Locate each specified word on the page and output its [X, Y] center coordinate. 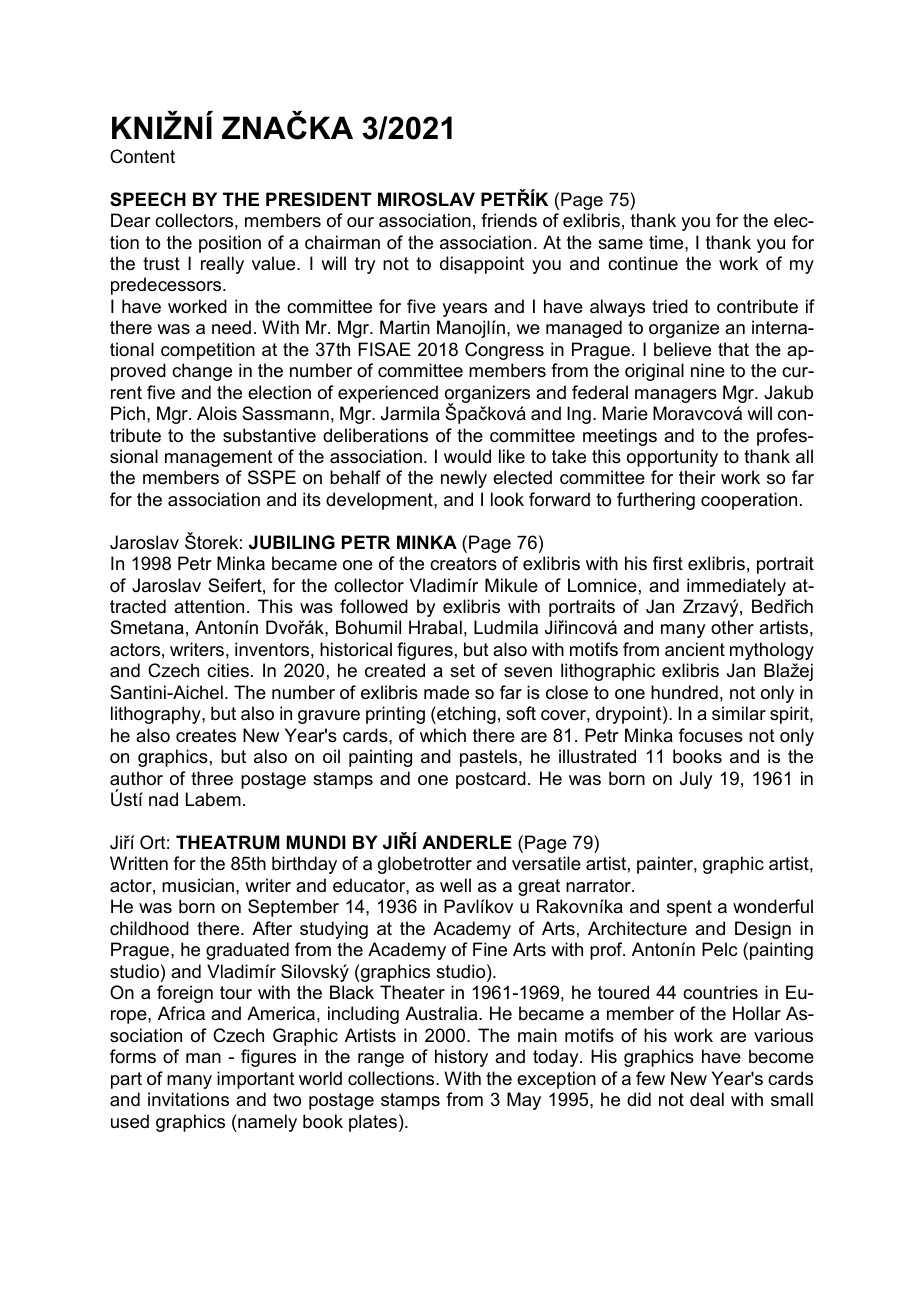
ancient [695, 649]
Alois [217, 413]
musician [198, 885]
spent [689, 908]
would [467, 456]
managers [676, 396]
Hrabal [435, 627]
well [455, 885]
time [667, 242]
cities [228, 670]
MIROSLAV [426, 199]
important [256, 1080]
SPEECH [148, 199]
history [461, 1058]
